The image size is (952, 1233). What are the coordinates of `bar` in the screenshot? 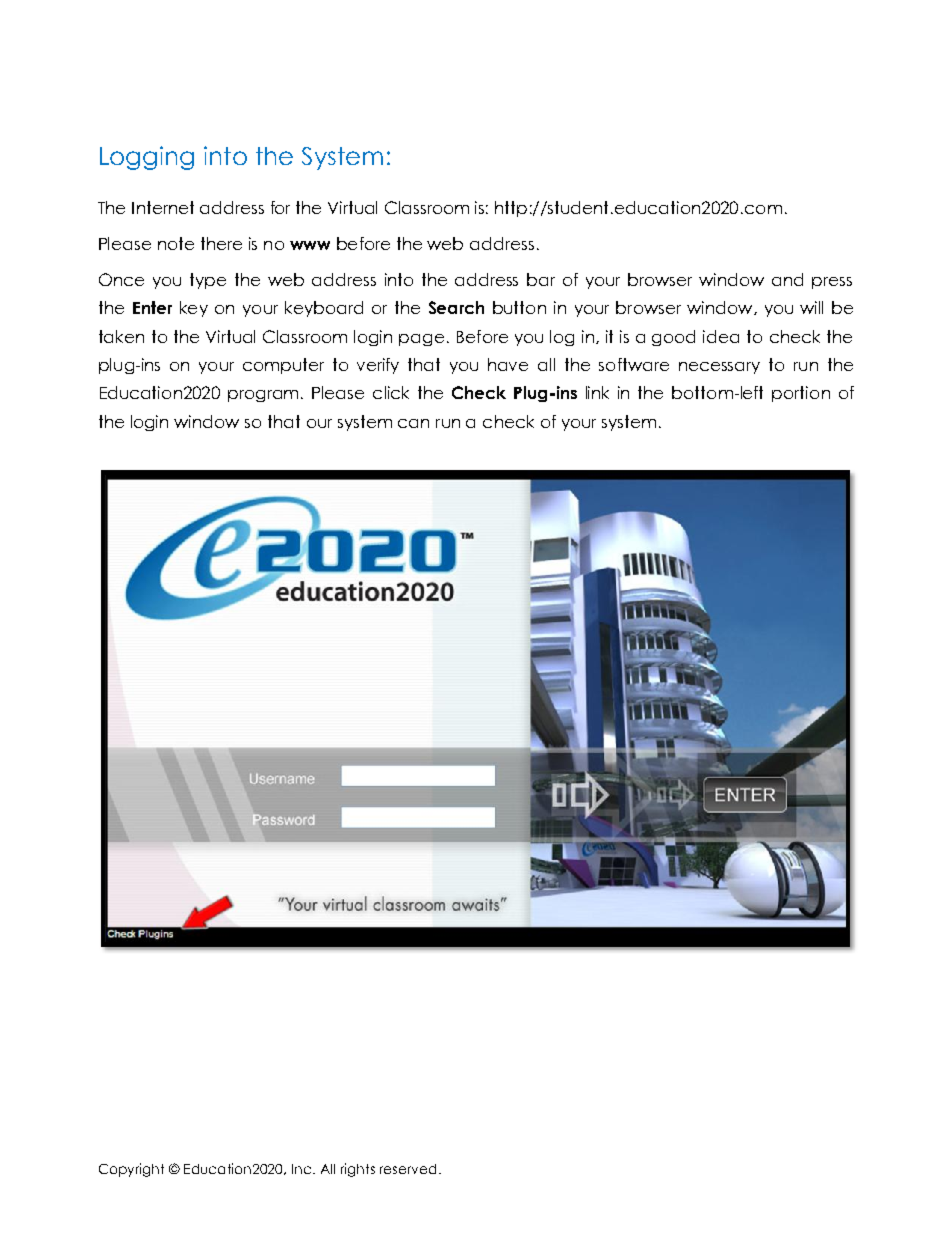 It's located at (541, 279).
